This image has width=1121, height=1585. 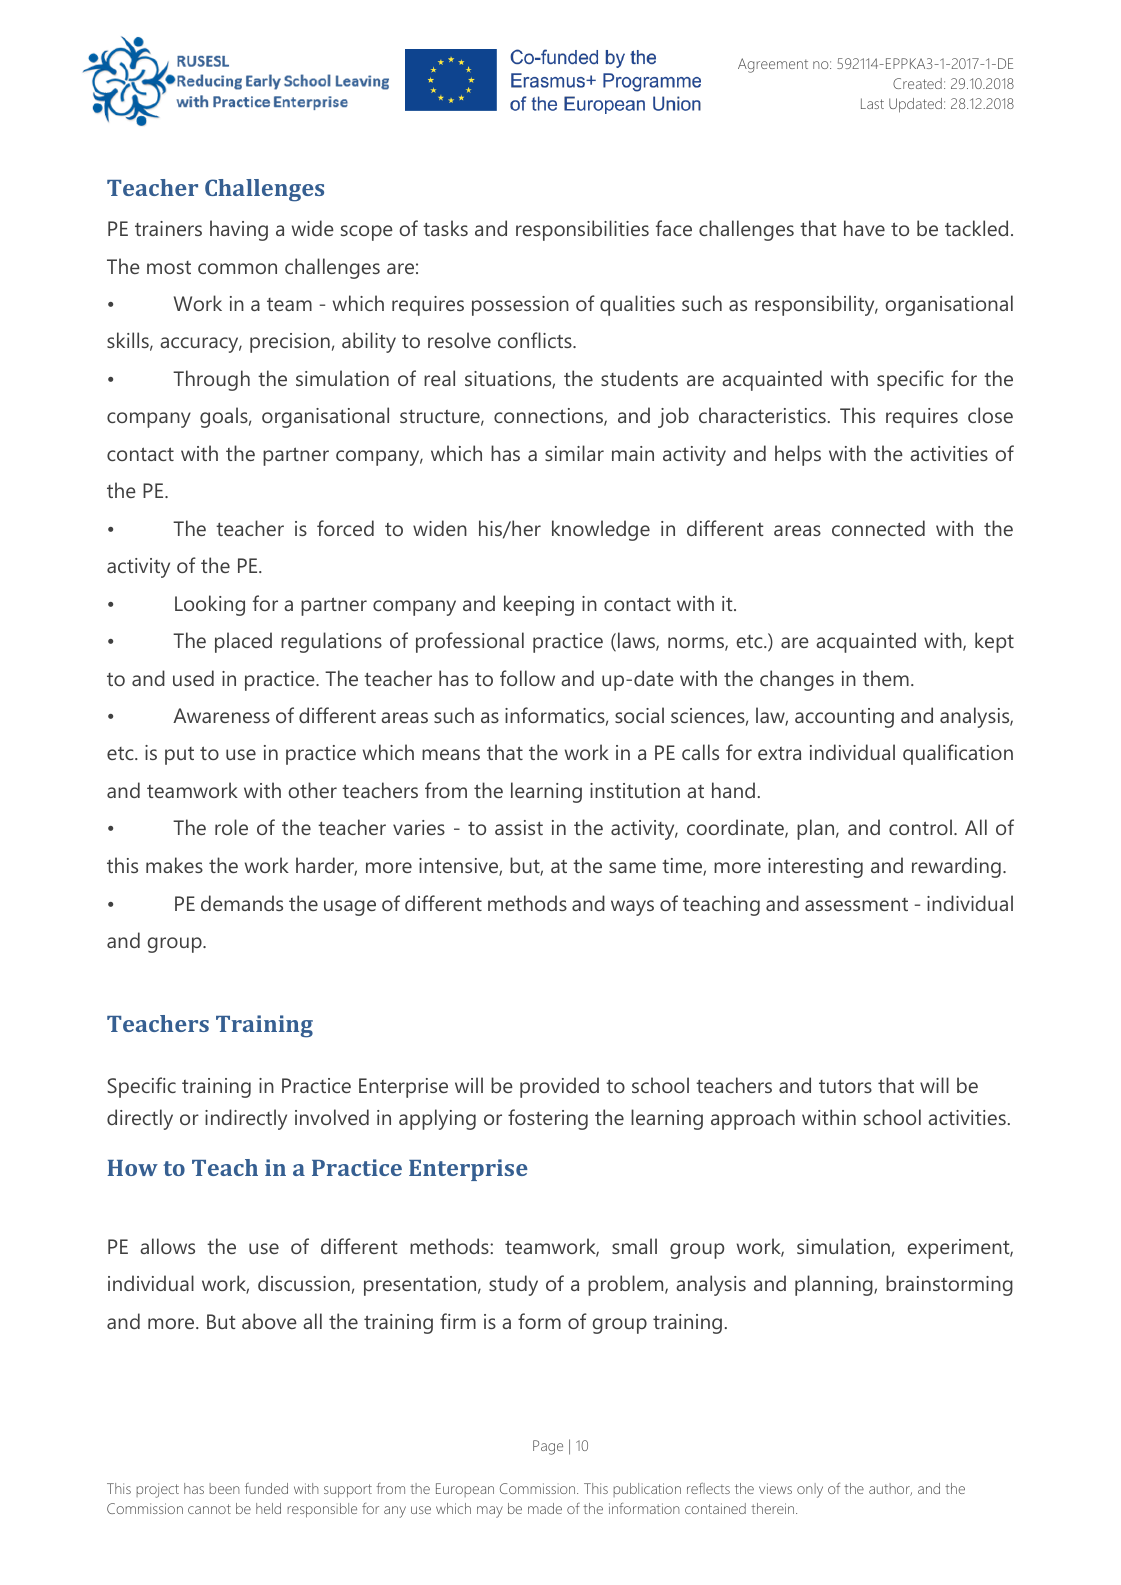 I want to click on having, so click(x=239, y=230).
